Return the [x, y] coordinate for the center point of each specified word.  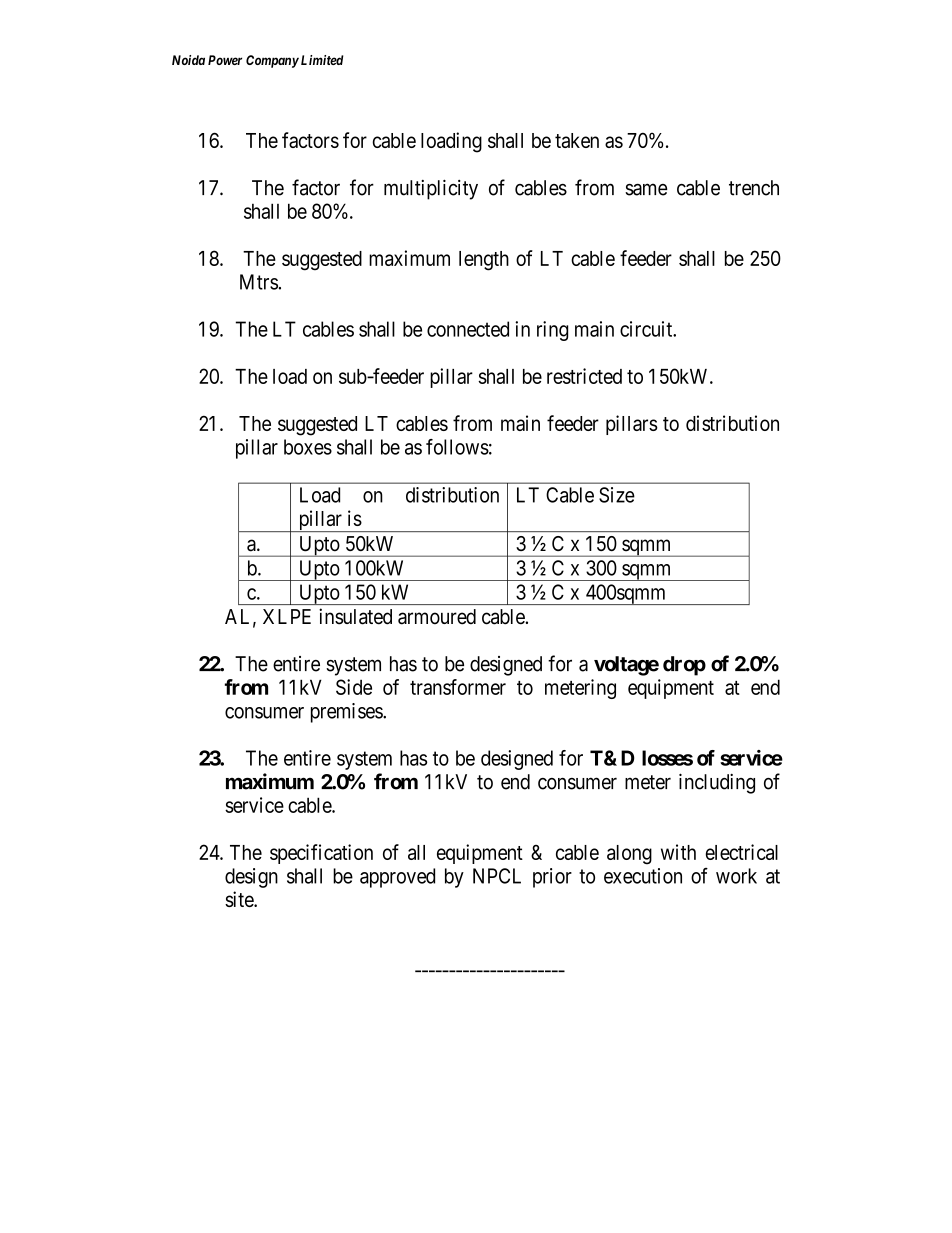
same [646, 189]
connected [468, 329]
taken [577, 140]
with [678, 852]
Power [225, 60]
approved [397, 878]
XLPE [287, 616]
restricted [584, 376]
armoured [437, 617]
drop [684, 666]
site [240, 899]
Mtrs [259, 282]
